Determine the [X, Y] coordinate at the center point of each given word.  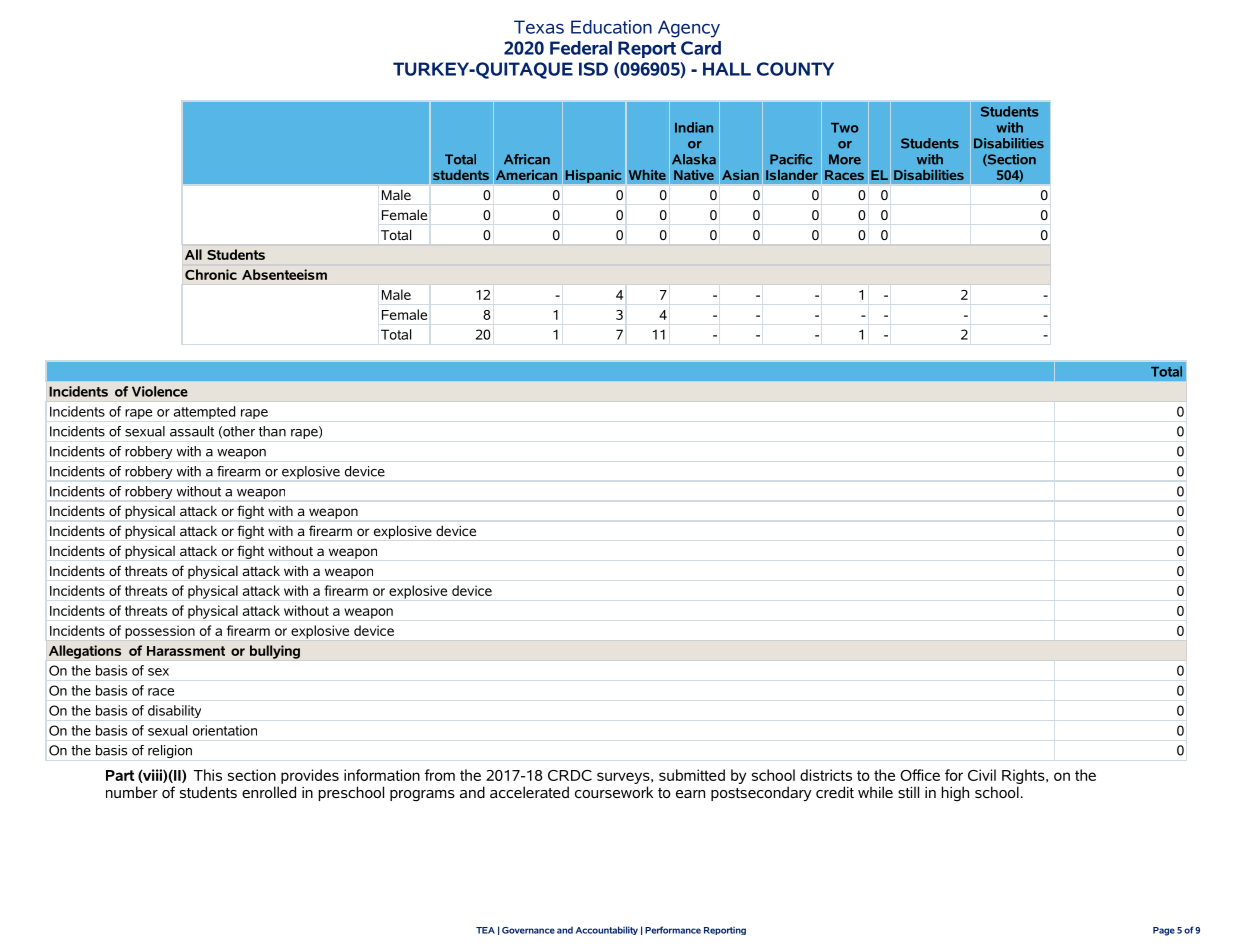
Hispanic [593, 176]
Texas [539, 27]
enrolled [269, 792]
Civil [982, 775]
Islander [792, 175]
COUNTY [795, 69]
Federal [581, 48]
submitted [692, 775]
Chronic [211, 274]
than [272, 431]
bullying [275, 652]
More [845, 159]
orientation [225, 730]
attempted [204, 412]
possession [160, 632]
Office [920, 775]
